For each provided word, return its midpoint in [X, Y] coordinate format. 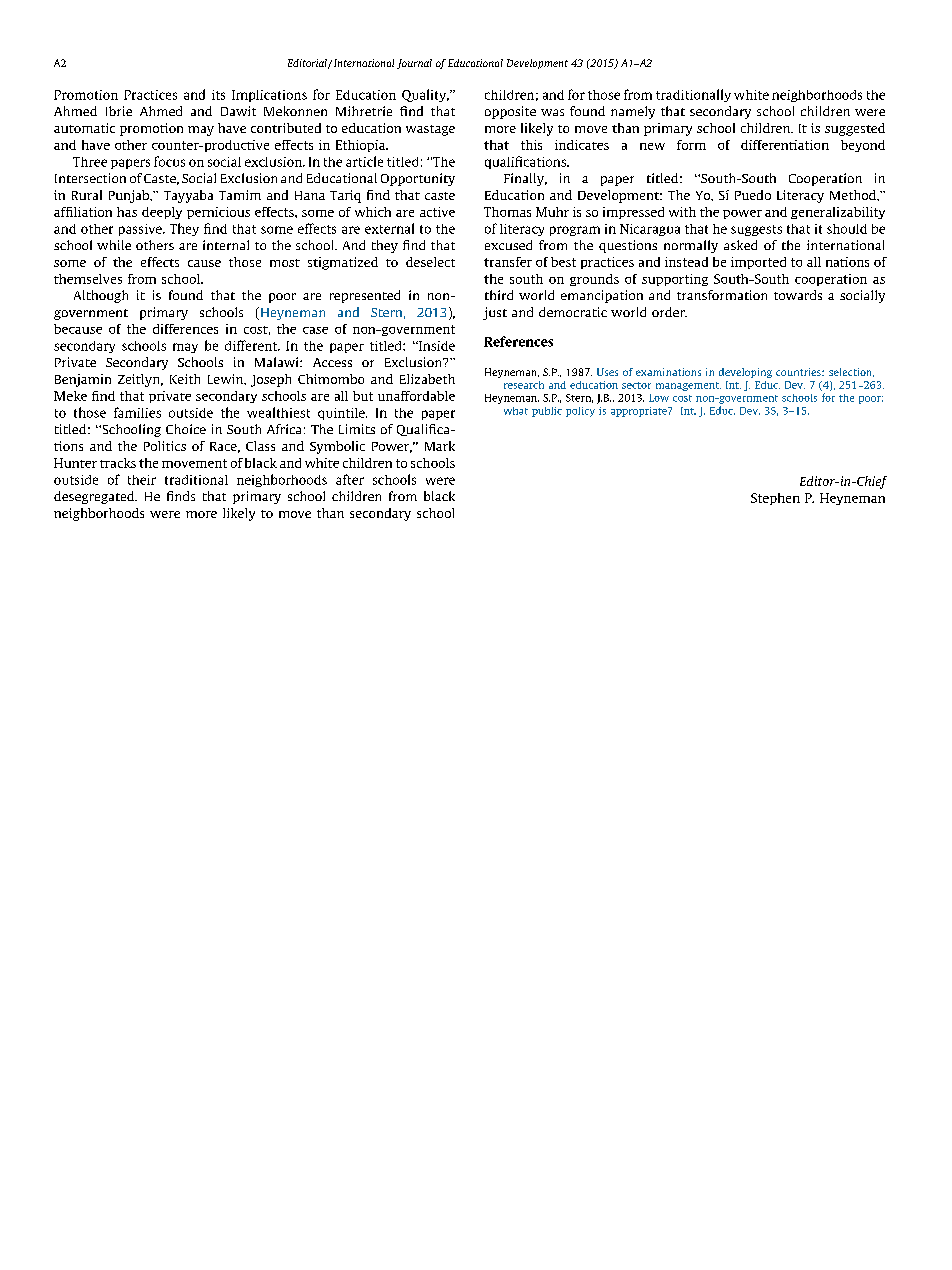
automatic [84, 128]
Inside [436, 346]
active [437, 212]
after [350, 479]
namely [633, 112]
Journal [414, 64]
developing [745, 373]
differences [185, 329]
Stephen [775, 499]
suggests [756, 230]
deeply [162, 213]
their [142, 480]
